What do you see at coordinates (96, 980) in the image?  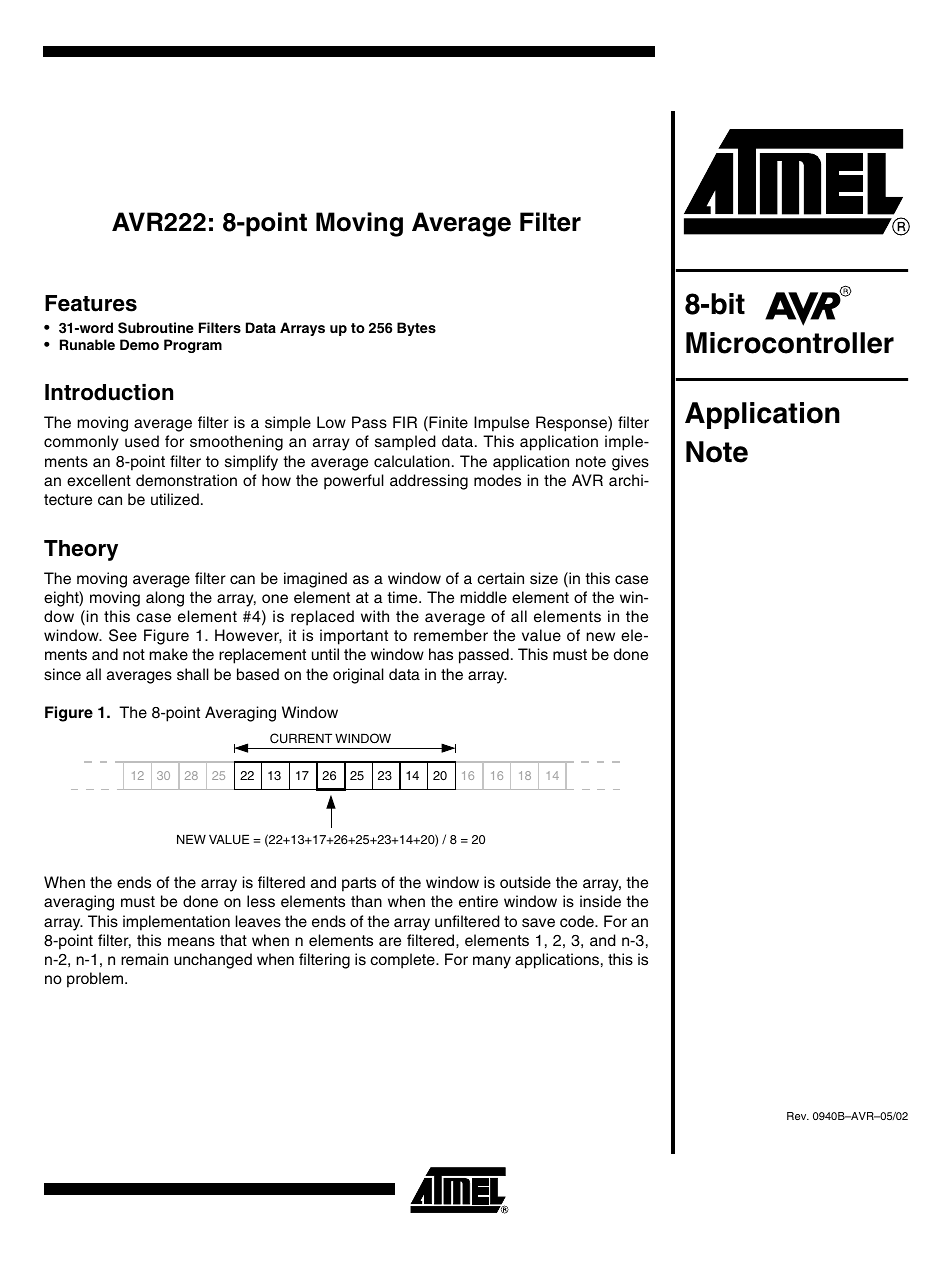 I see `problem` at bounding box center [96, 980].
